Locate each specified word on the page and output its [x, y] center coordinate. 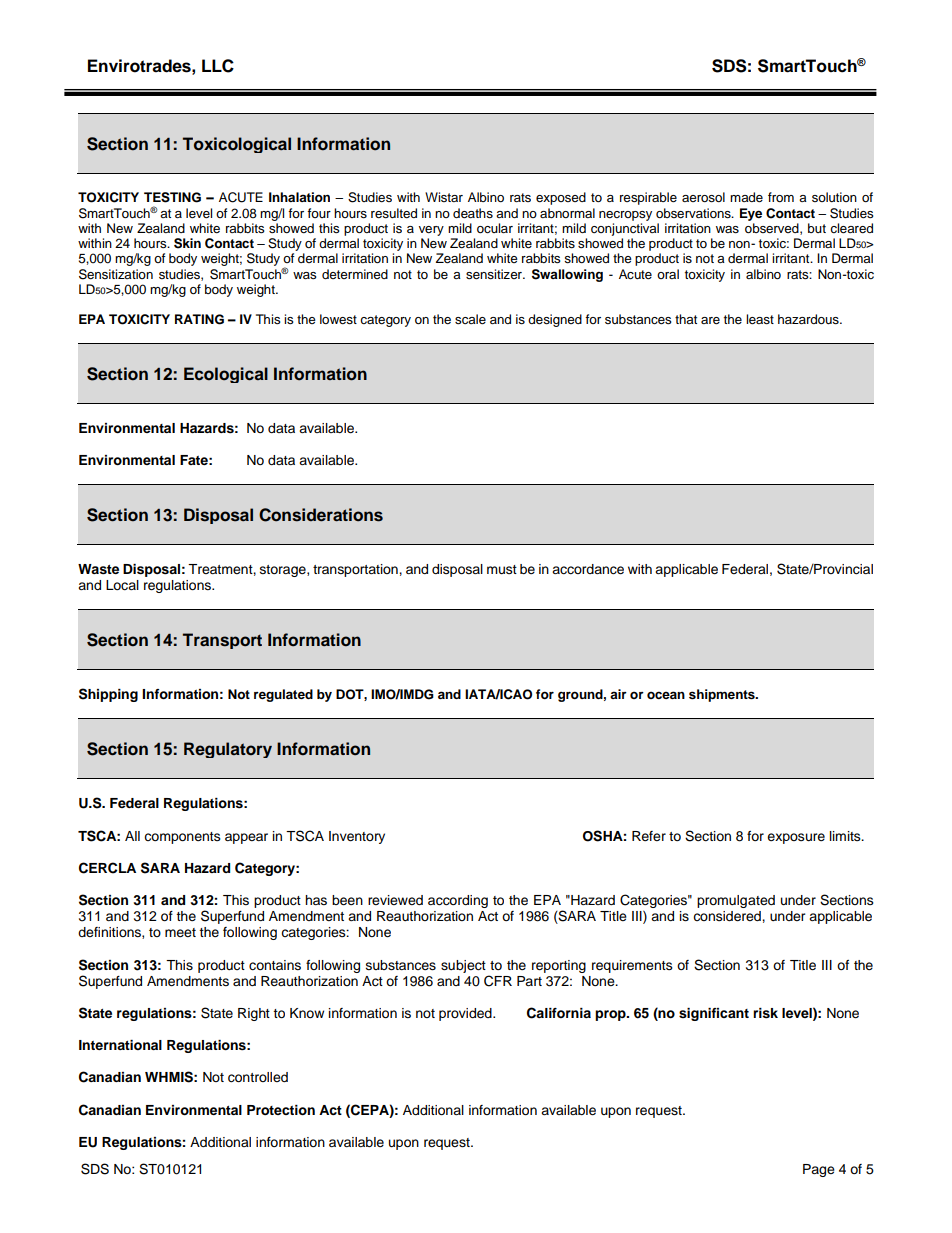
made [746, 197]
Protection [281, 1110]
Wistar [444, 197]
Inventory [357, 837]
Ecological [226, 375]
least [760, 319]
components [182, 838]
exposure [796, 838]
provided [466, 1014]
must [502, 569]
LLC [218, 66]
